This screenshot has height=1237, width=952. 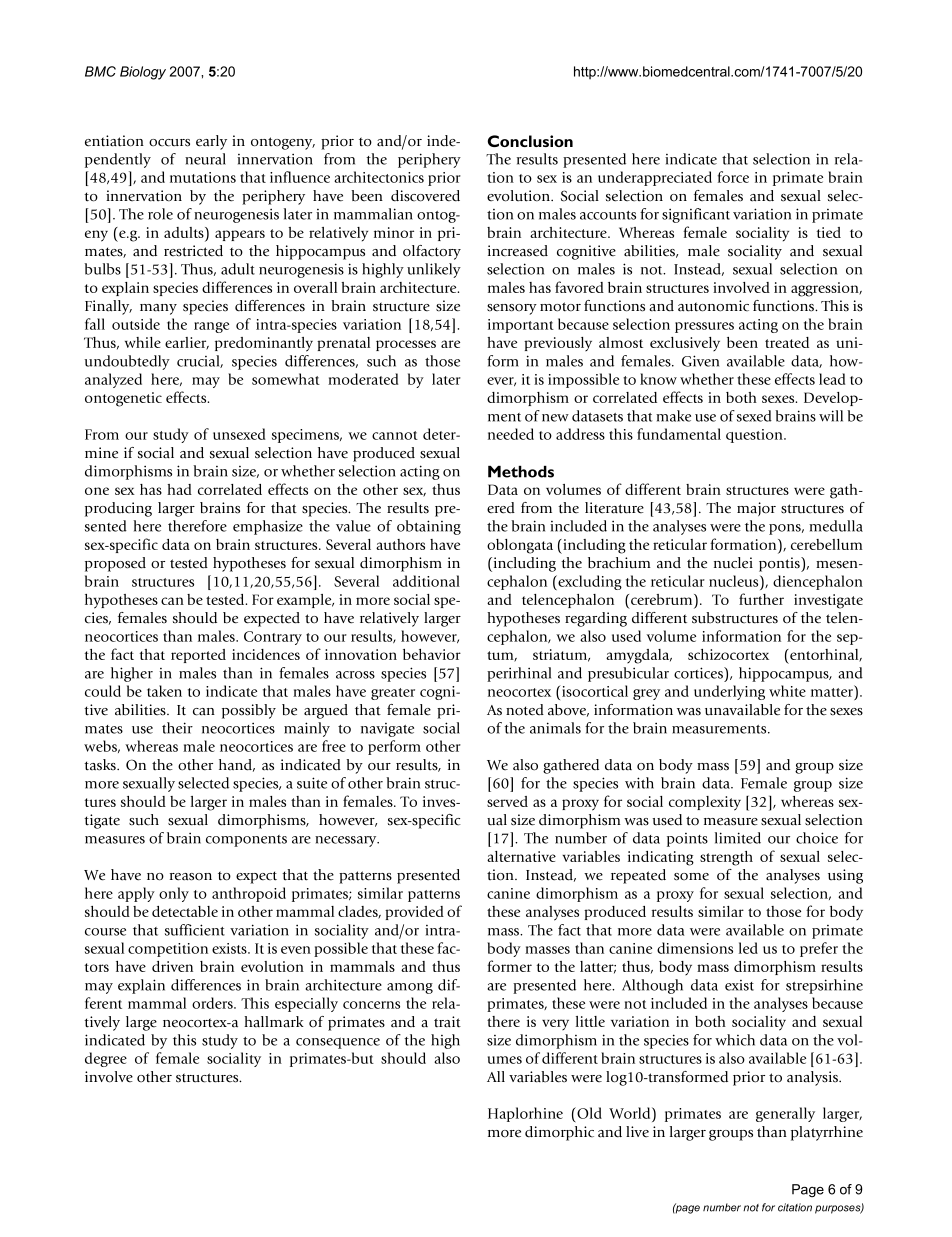 What do you see at coordinates (521, 326) in the screenshot?
I see `important` at bounding box center [521, 326].
